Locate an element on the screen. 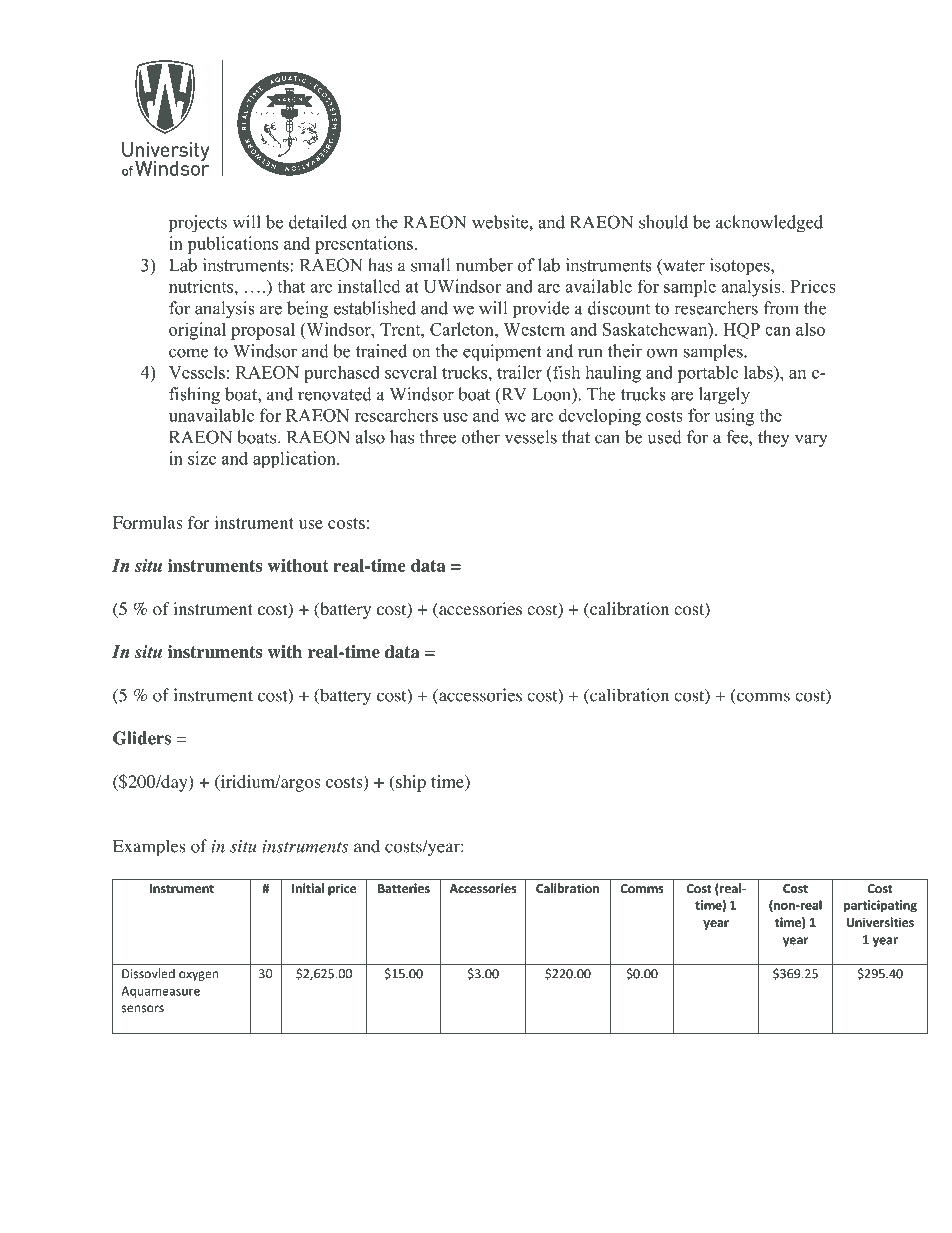  Universities is located at coordinates (880, 922).
